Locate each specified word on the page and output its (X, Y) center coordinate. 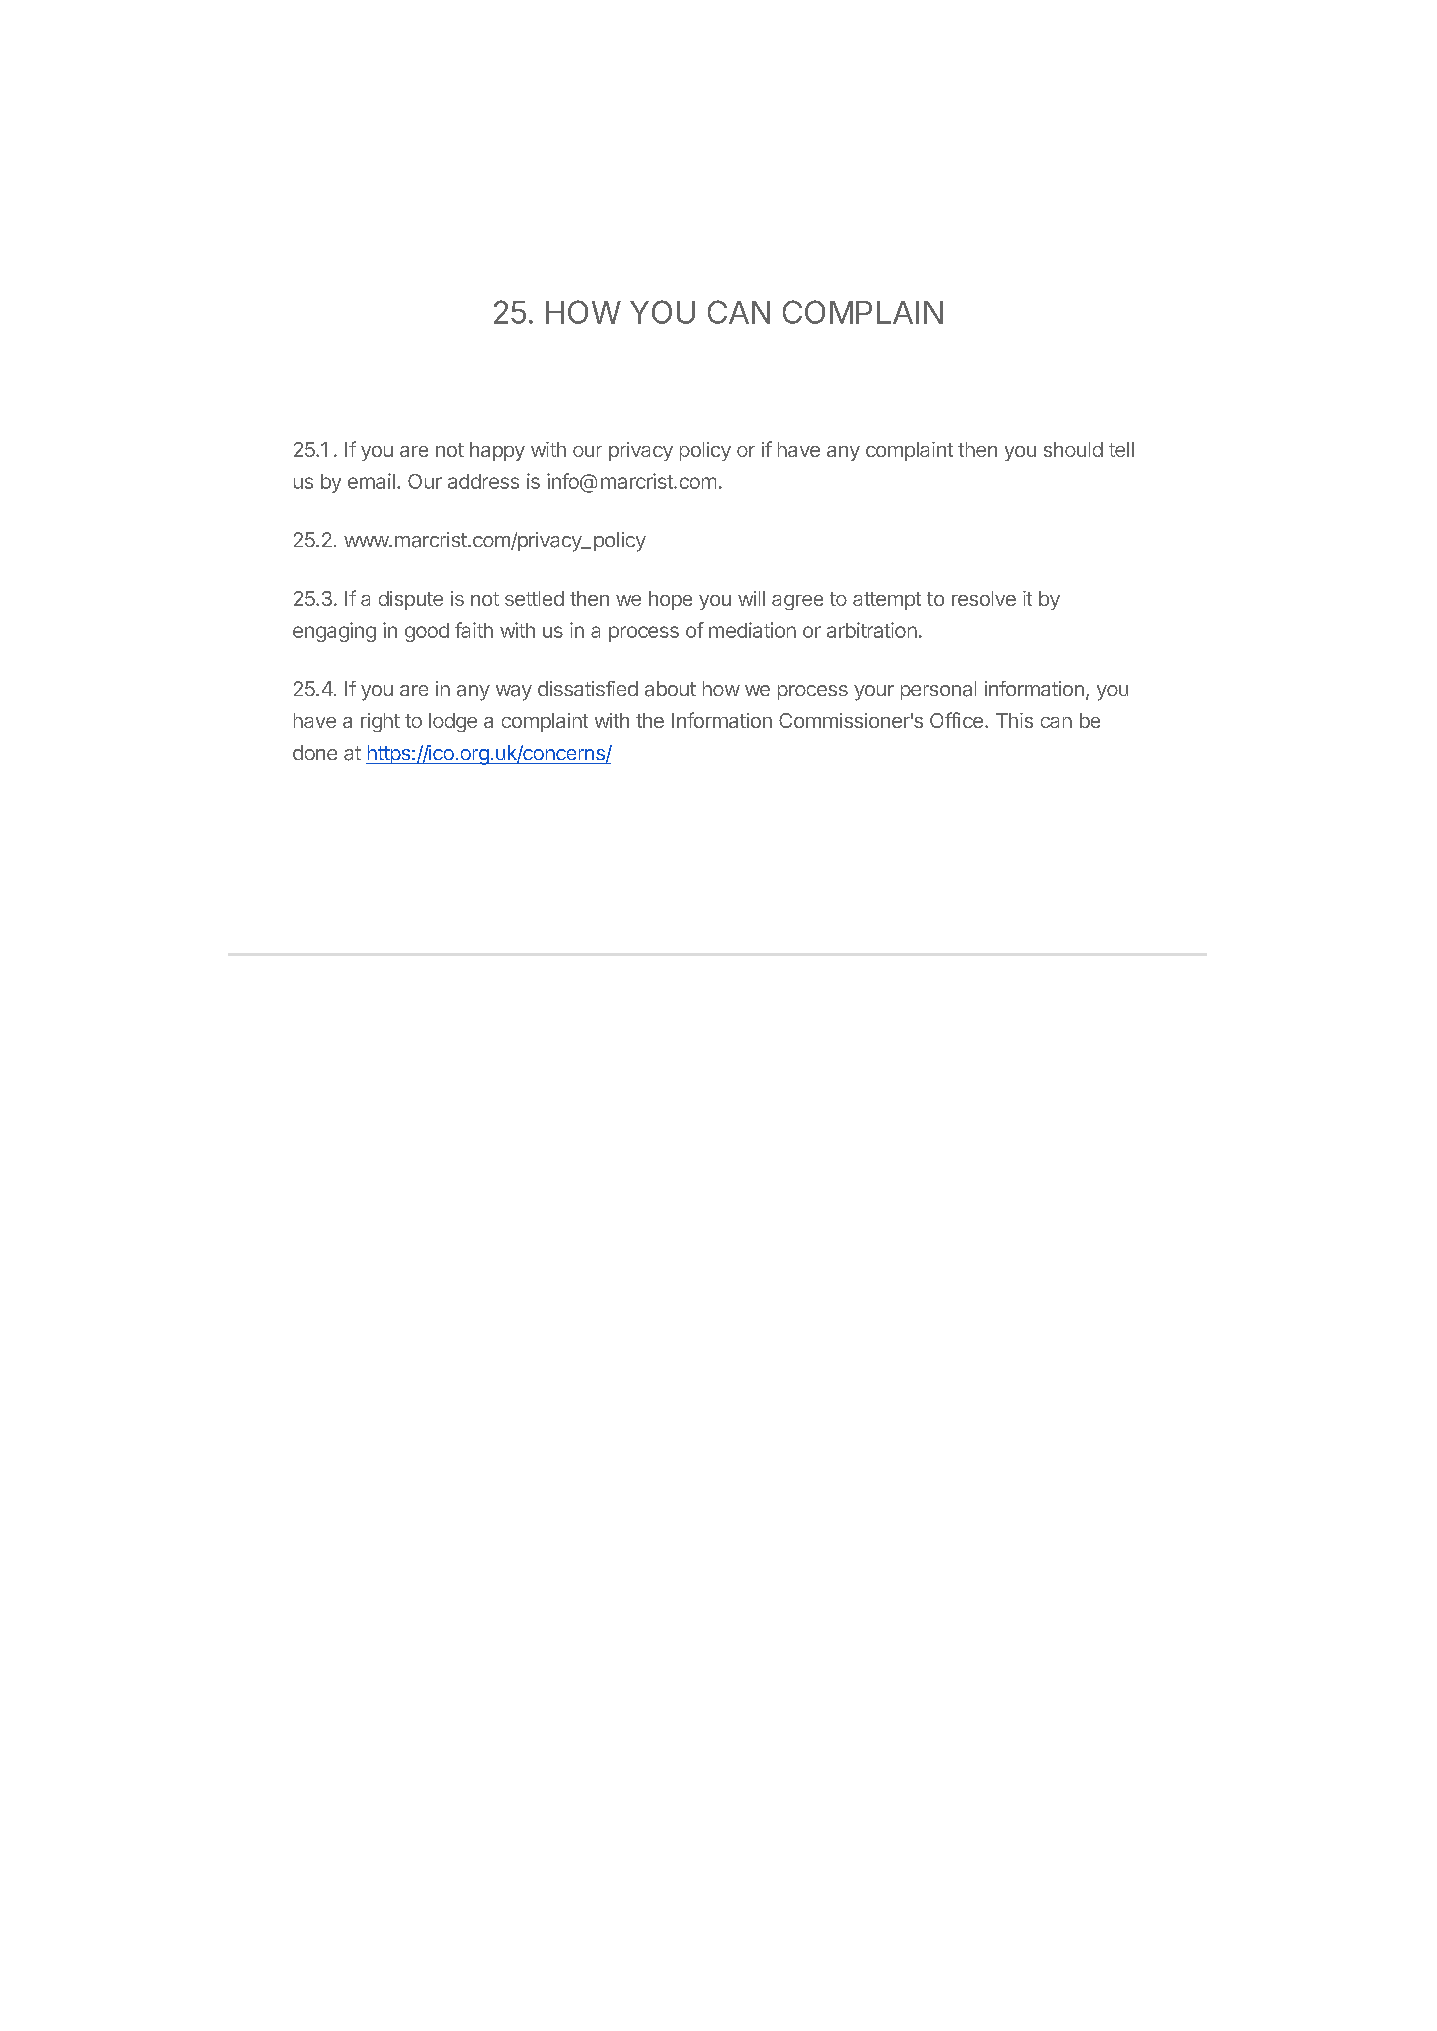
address (483, 481)
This (1014, 720)
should (1073, 449)
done (315, 752)
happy (497, 451)
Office (956, 720)
